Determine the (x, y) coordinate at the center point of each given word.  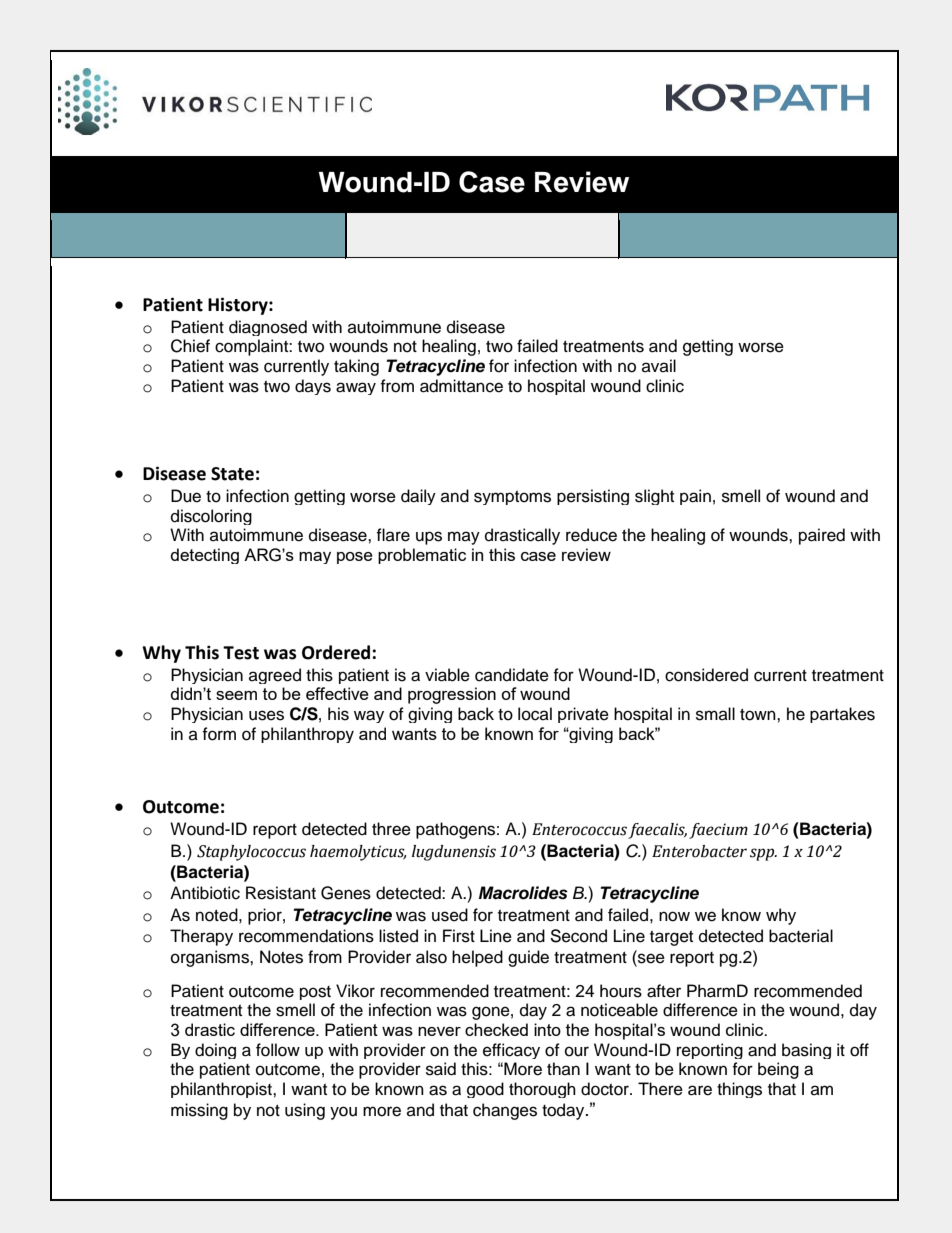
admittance (461, 386)
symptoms (512, 498)
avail (659, 365)
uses (266, 715)
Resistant (281, 893)
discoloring (211, 517)
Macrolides (523, 893)
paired (822, 536)
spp (763, 854)
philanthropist (222, 1090)
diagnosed (268, 328)
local (535, 714)
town (759, 715)
